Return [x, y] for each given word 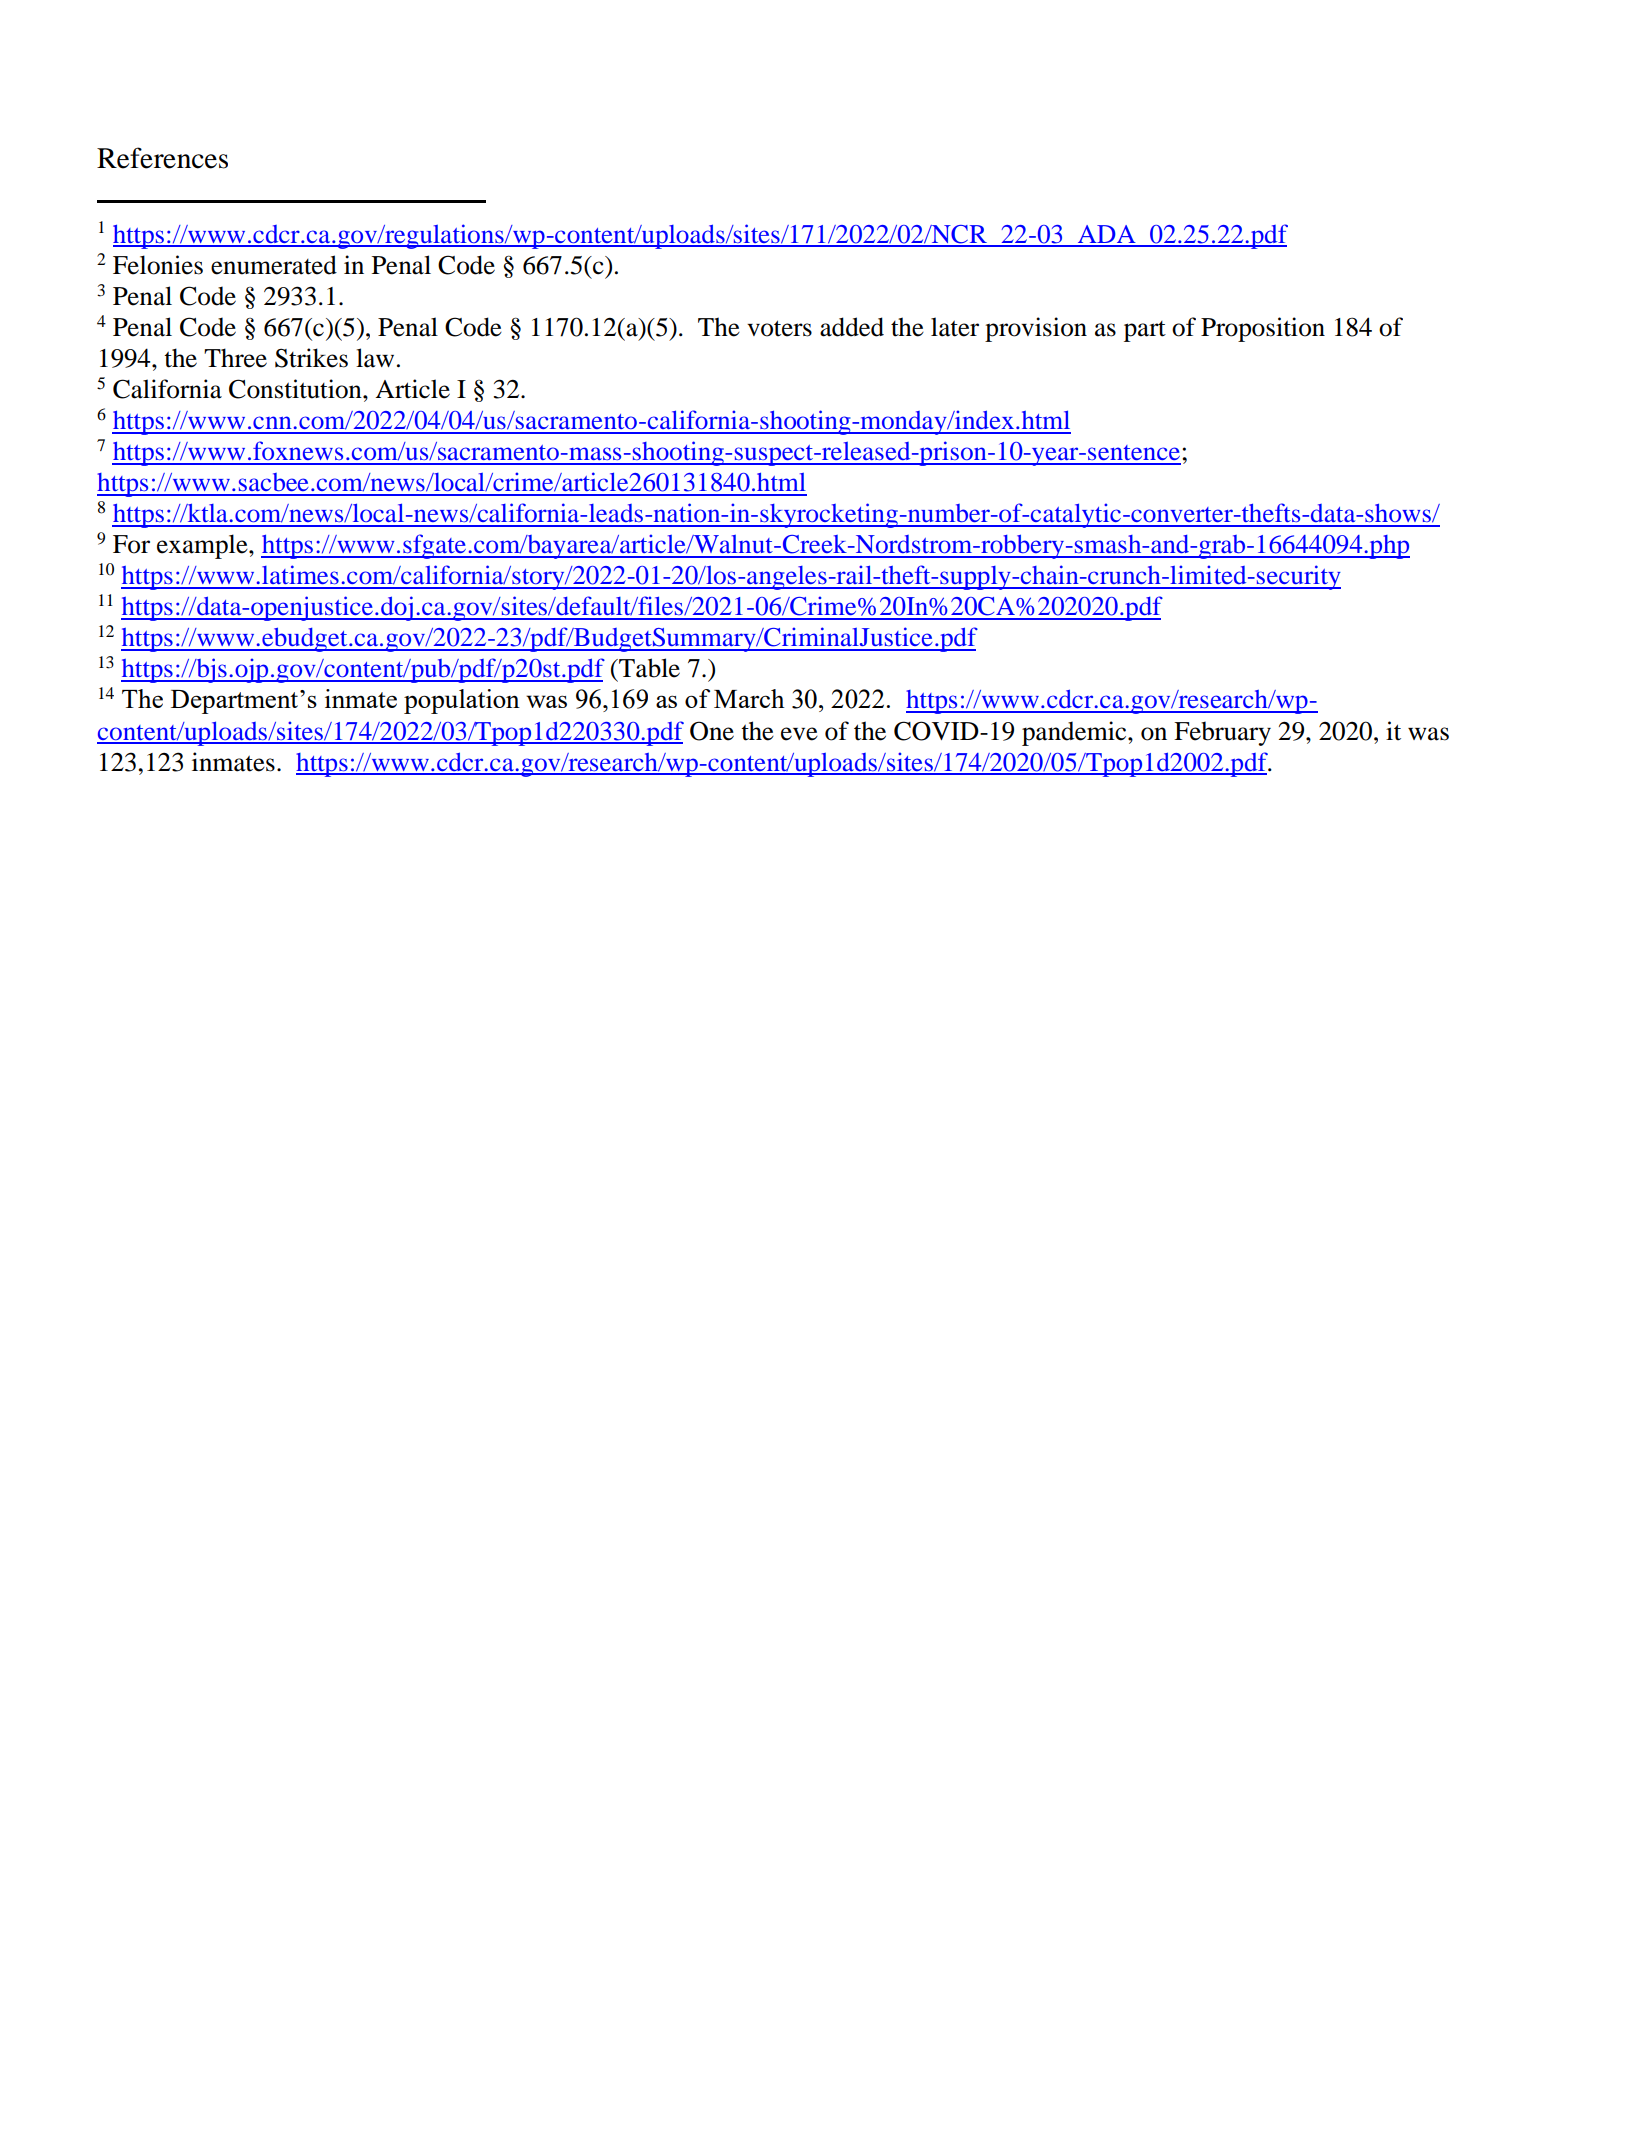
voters [779, 328]
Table [648, 668]
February [1222, 733]
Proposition [1263, 329]
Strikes [311, 358]
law [375, 358]
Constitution [296, 389]
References [162, 158]
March [749, 698]
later [955, 327]
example [203, 546]
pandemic [1075, 733]
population [462, 701]
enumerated [274, 265]
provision [1036, 329]
